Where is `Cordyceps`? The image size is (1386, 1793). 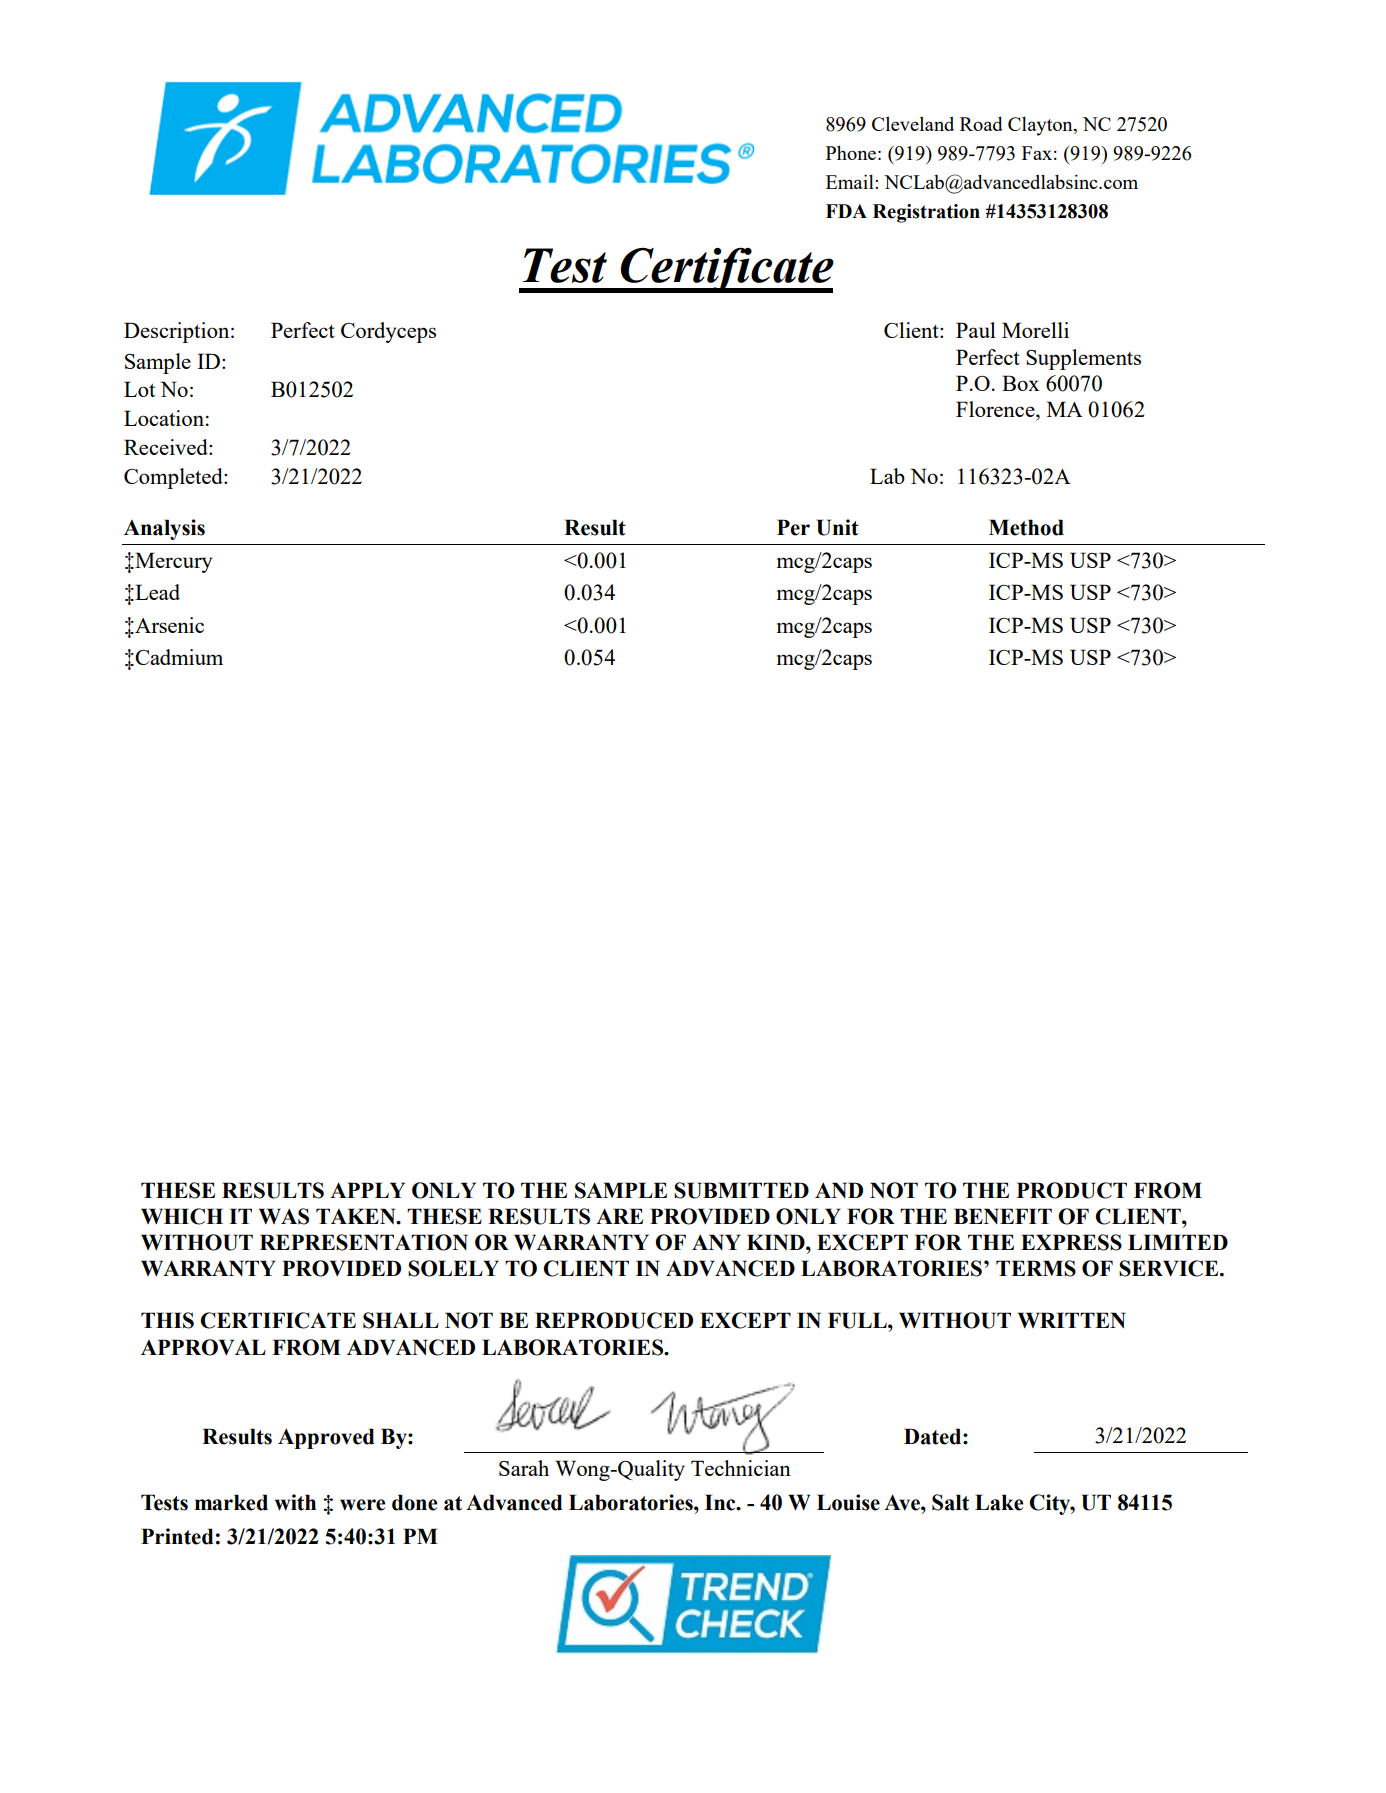 Cordyceps is located at coordinates (388, 332).
